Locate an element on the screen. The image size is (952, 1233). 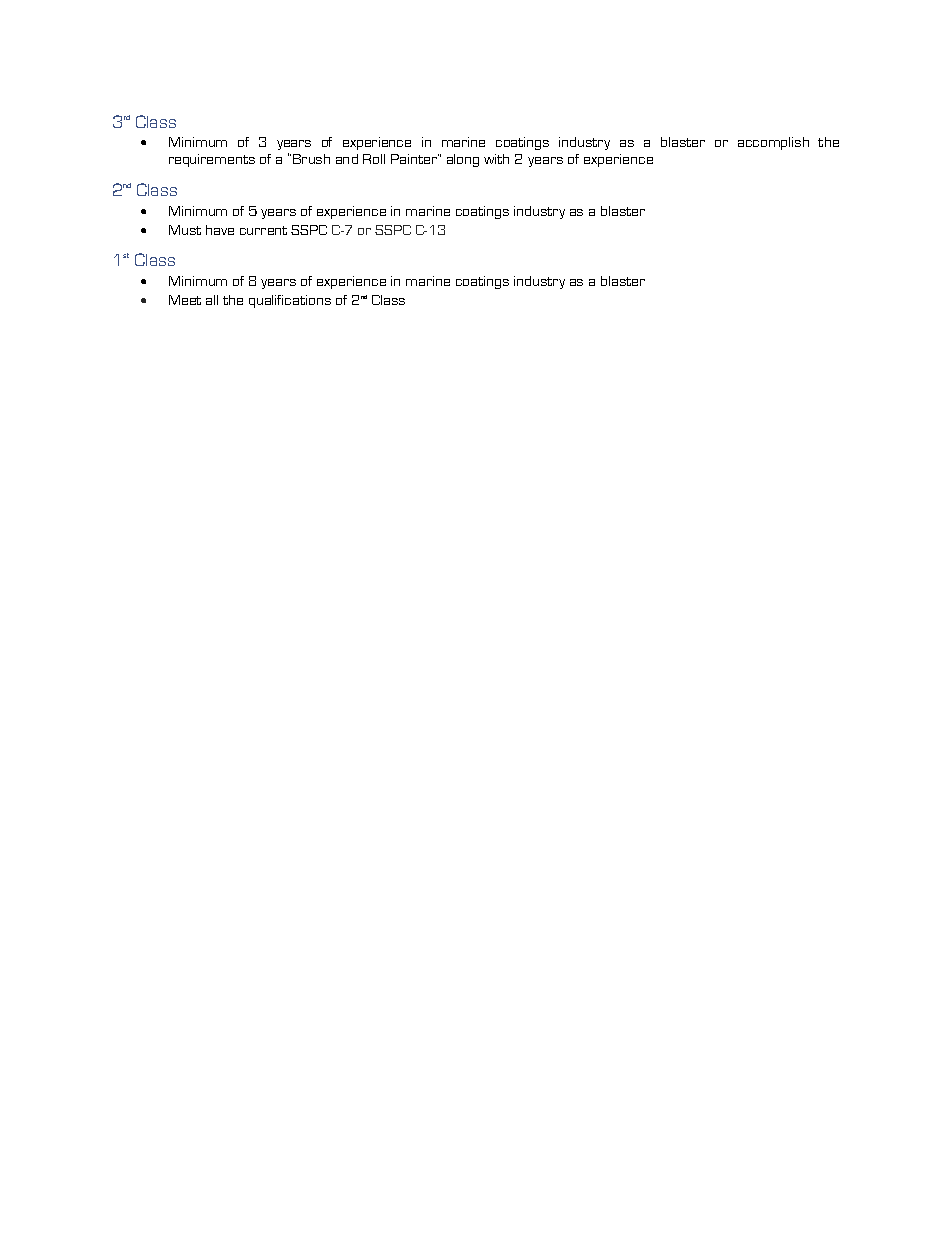
Meet is located at coordinates (185, 300).
